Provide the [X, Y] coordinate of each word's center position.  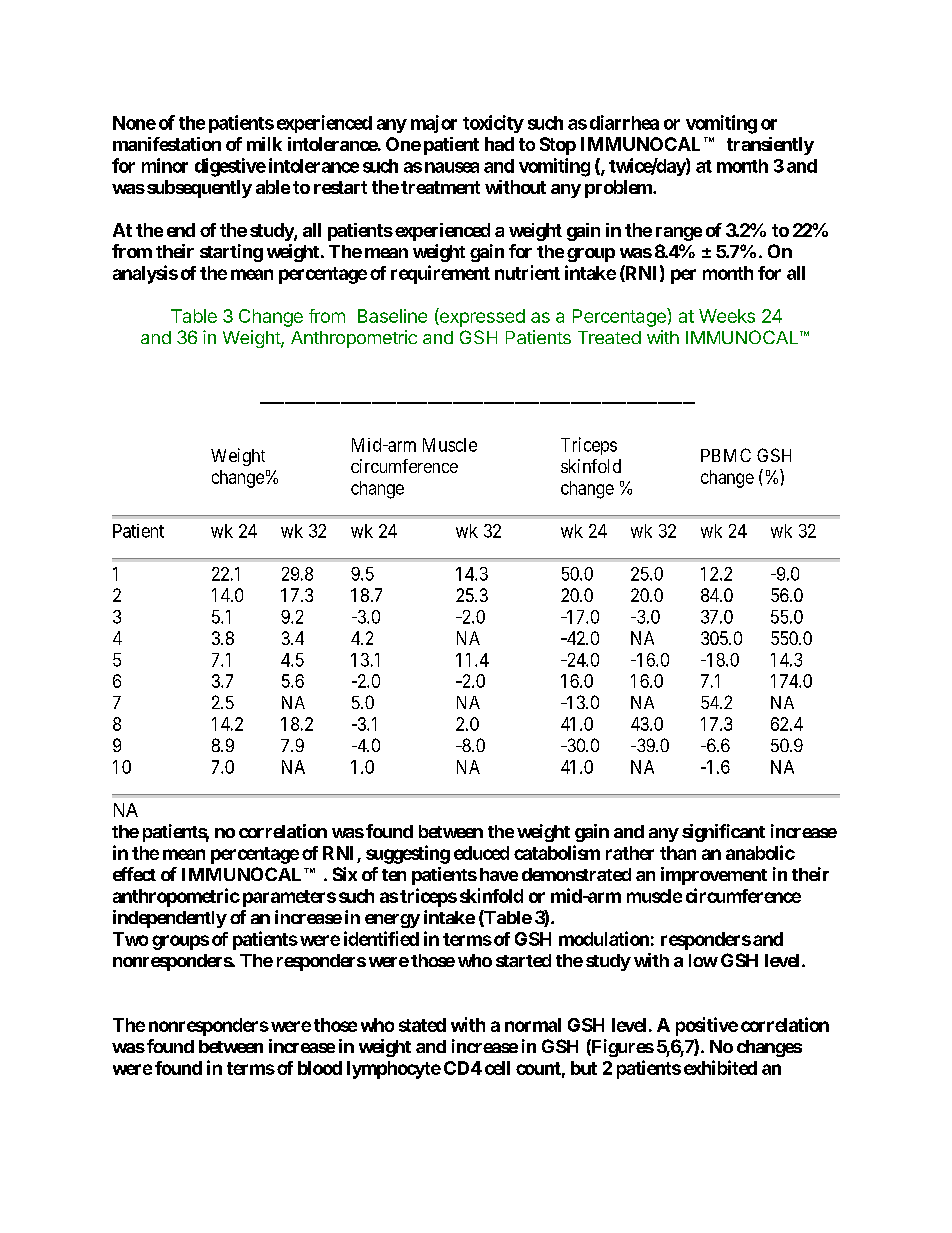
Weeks [727, 316]
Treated [609, 337]
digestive [230, 167]
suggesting [408, 854]
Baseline [392, 316]
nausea [452, 167]
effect [134, 874]
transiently [770, 146]
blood [320, 1068]
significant [723, 833]
